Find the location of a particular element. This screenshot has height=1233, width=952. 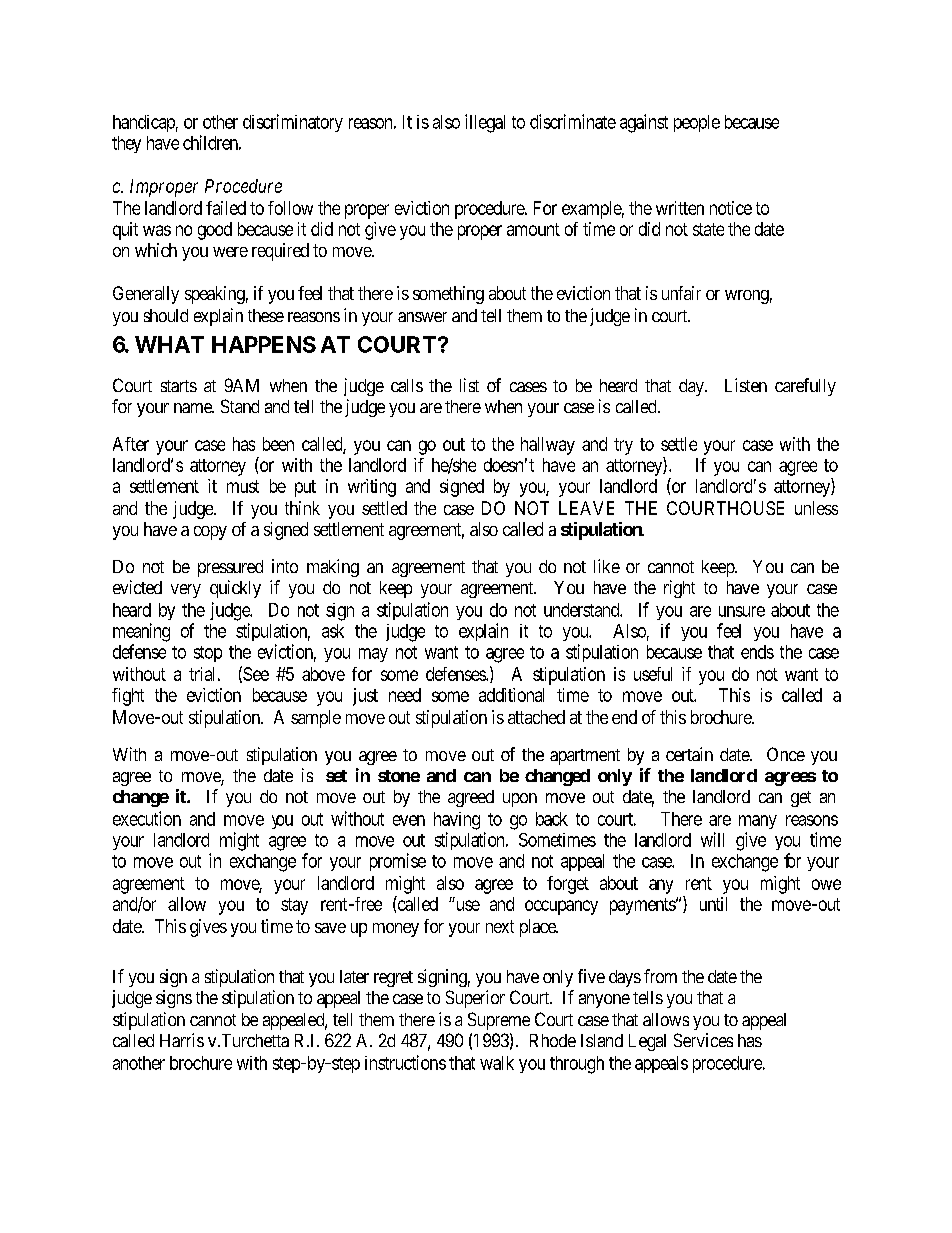

very is located at coordinates (186, 591).
